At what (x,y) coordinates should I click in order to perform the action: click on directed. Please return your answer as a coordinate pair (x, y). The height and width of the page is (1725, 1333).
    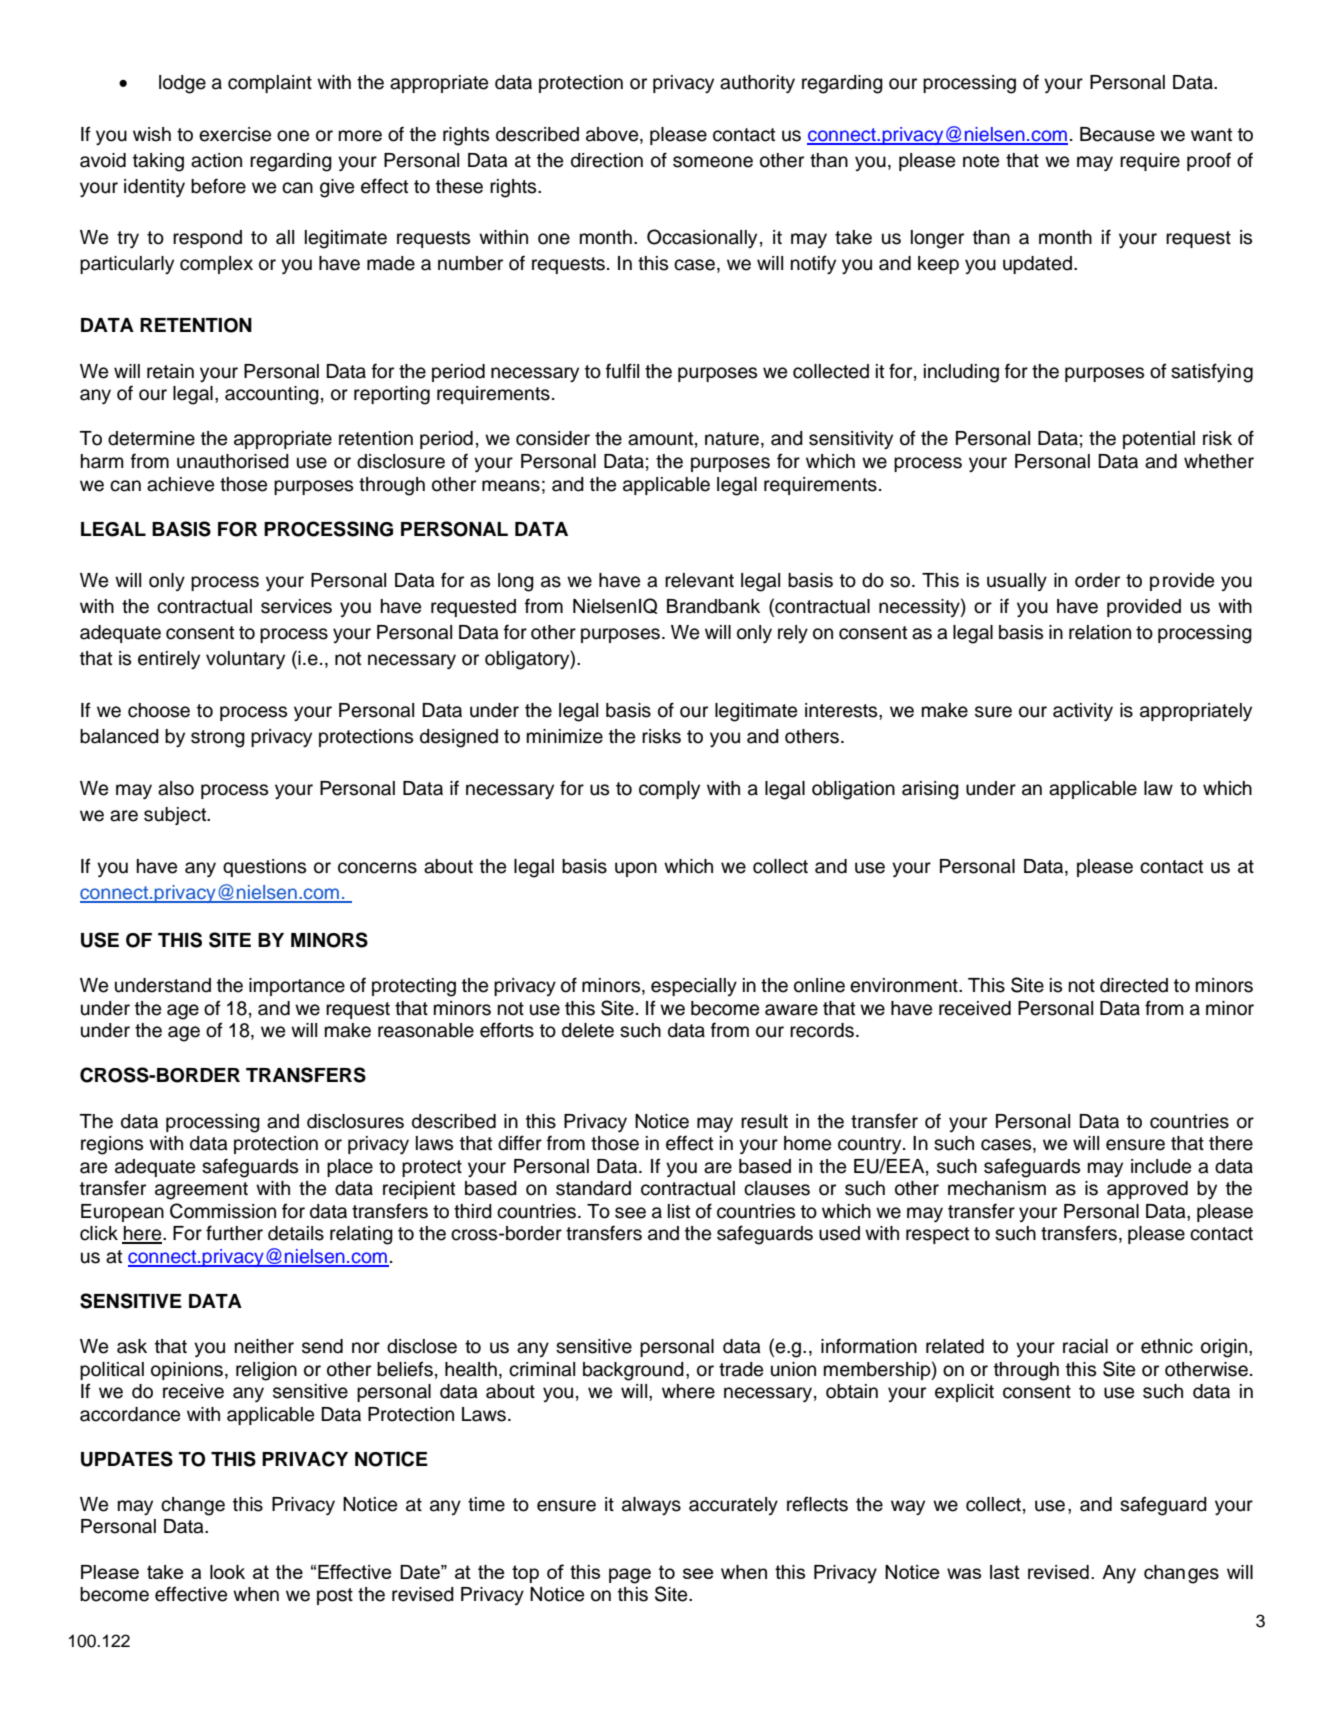
    Looking at the image, I should click on (1134, 985).
